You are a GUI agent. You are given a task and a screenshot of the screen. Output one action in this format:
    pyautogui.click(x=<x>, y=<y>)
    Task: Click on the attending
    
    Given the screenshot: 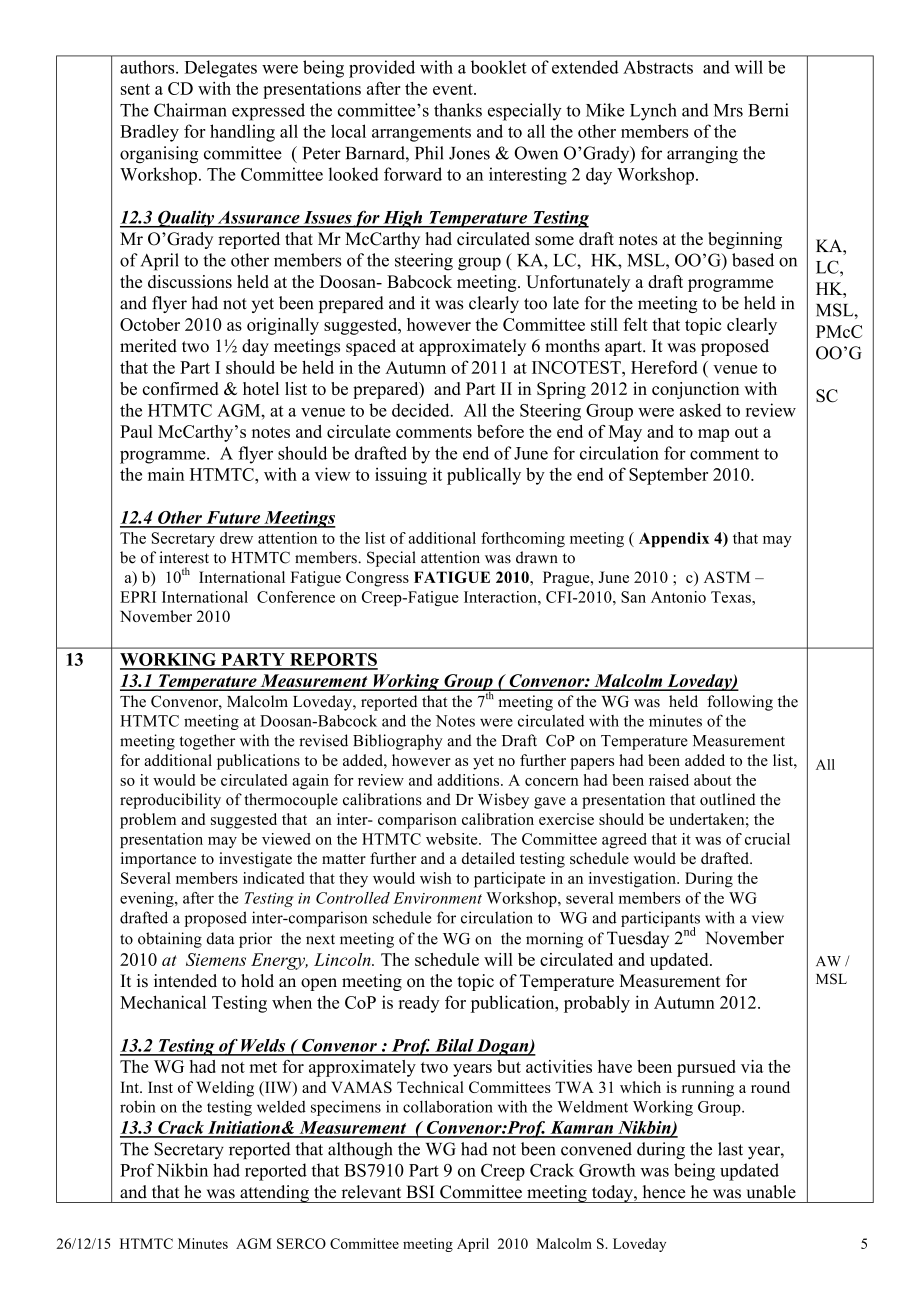 What is the action you would take?
    pyautogui.click(x=274, y=1194)
